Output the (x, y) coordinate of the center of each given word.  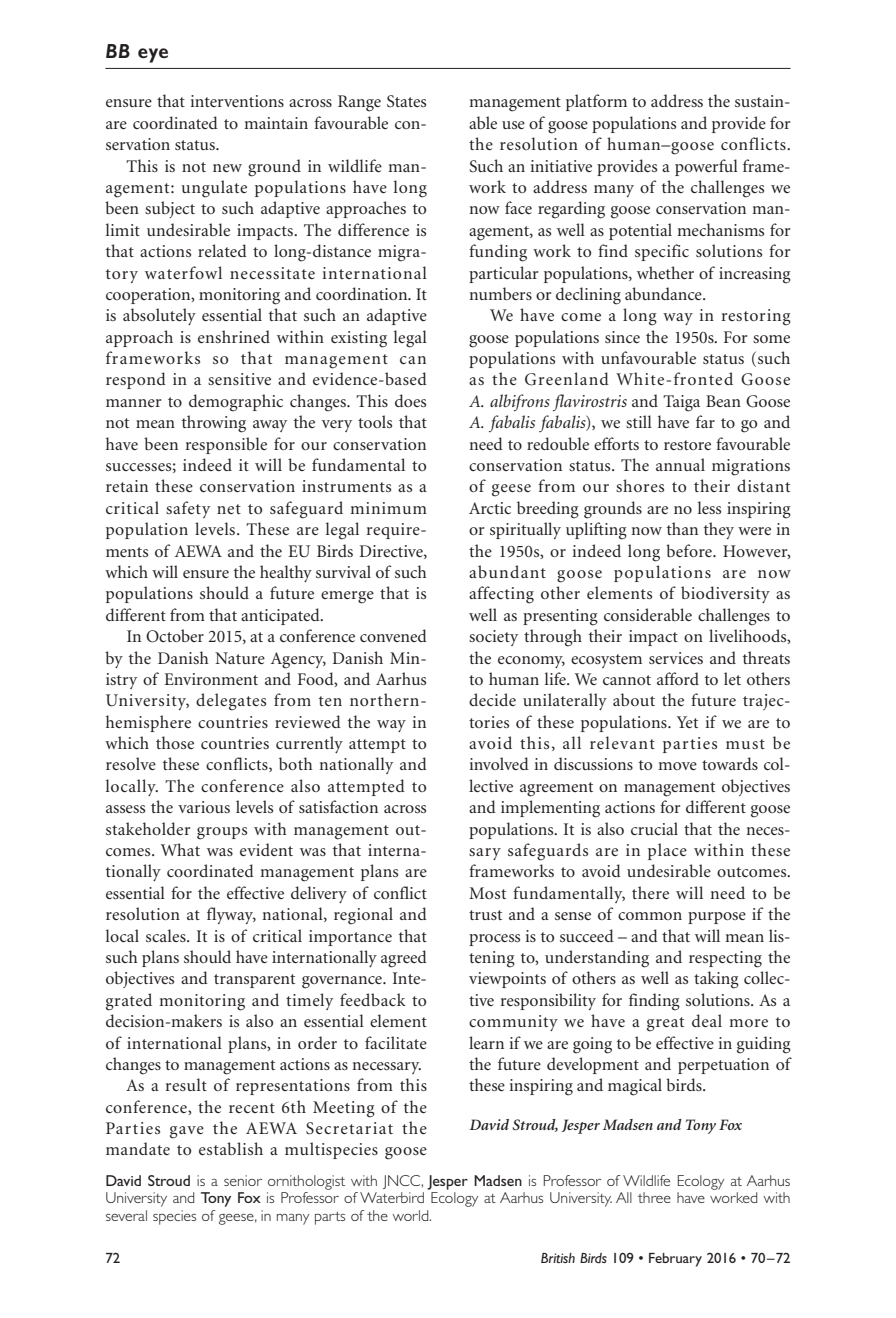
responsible (226, 445)
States (406, 101)
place (667, 851)
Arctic (490, 508)
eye (153, 55)
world (412, 1215)
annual (680, 464)
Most (487, 893)
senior (243, 1180)
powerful (706, 167)
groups (222, 833)
